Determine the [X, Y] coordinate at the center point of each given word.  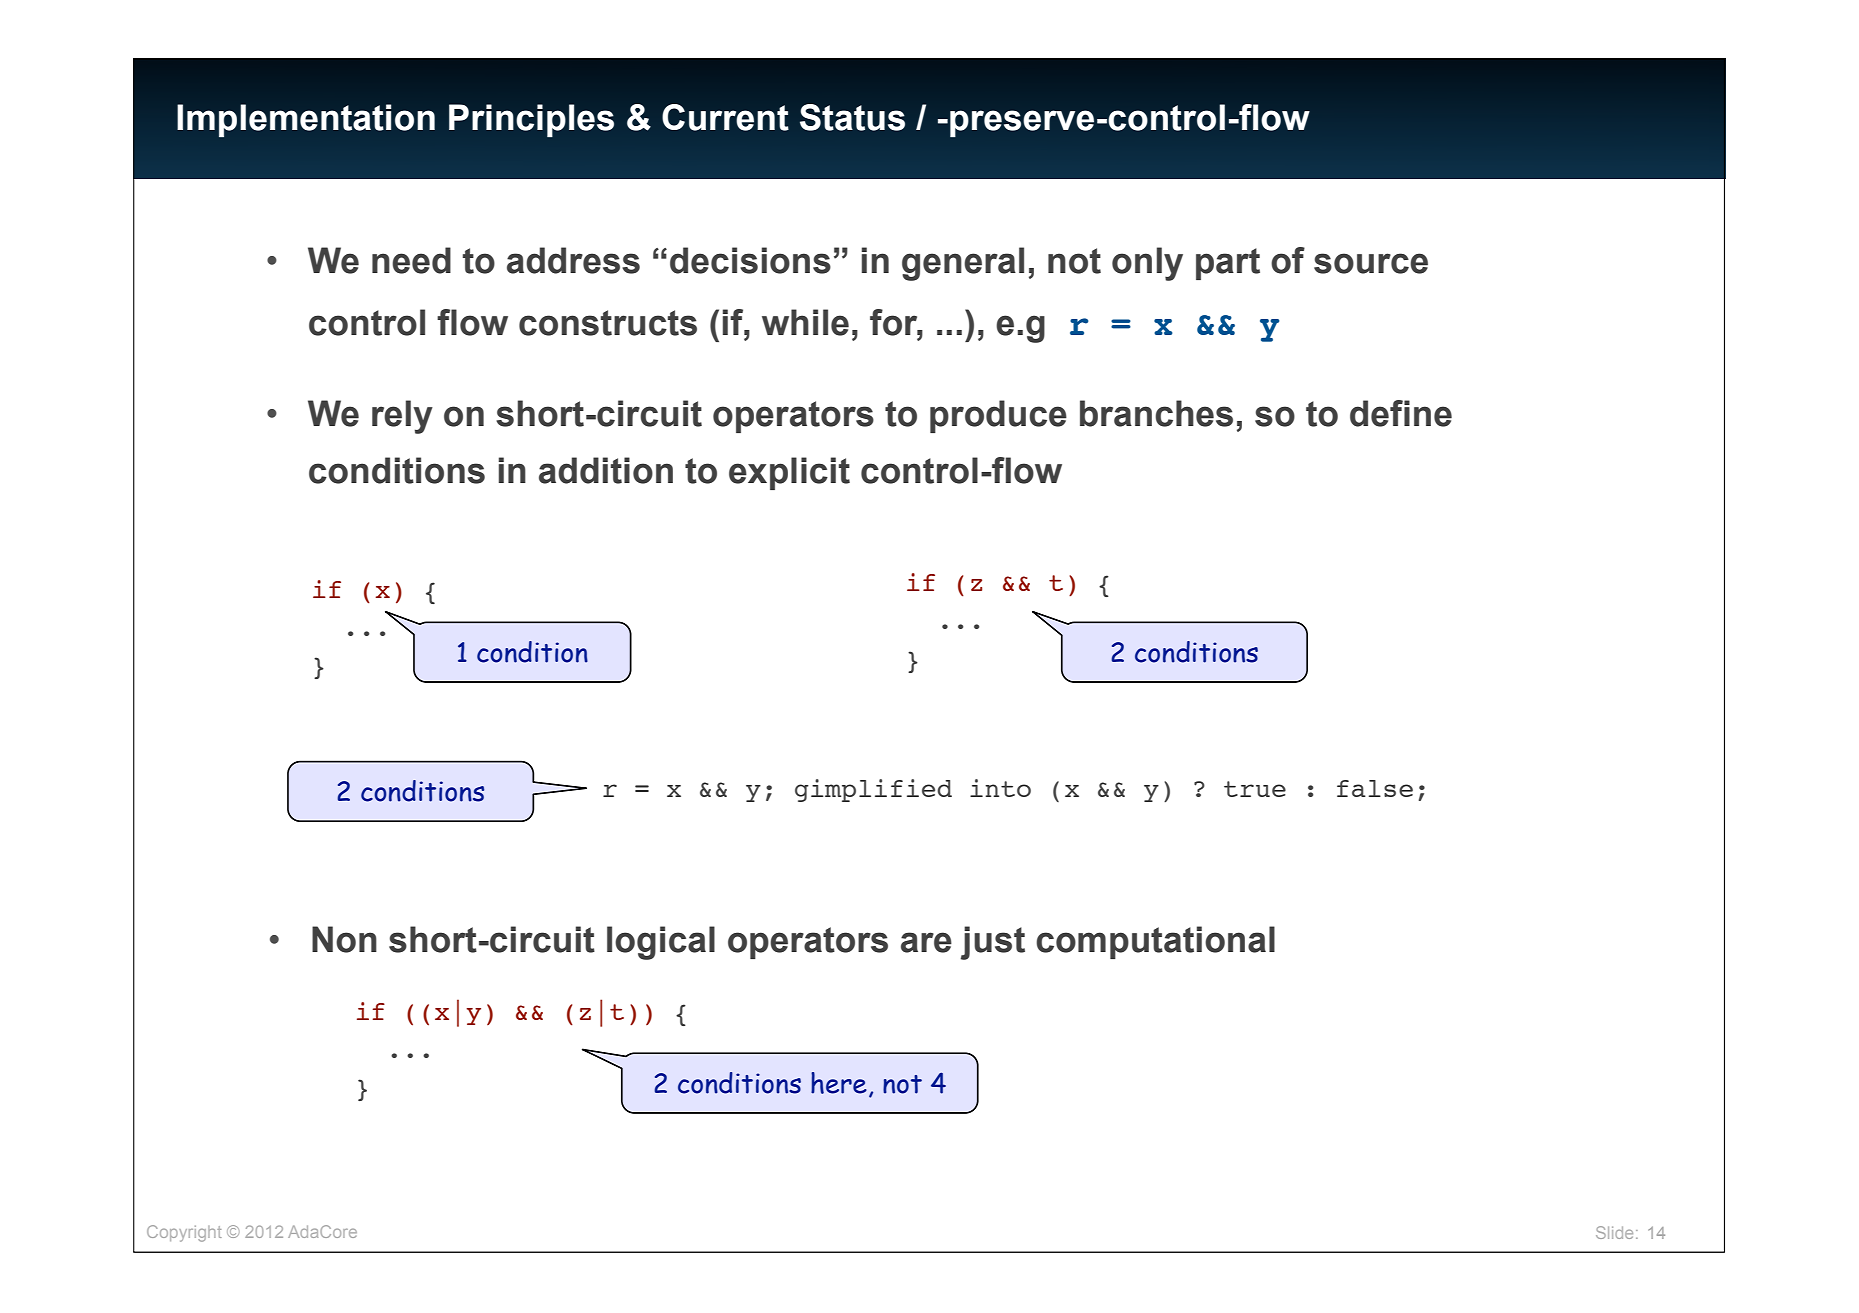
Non [344, 939]
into [1000, 788]
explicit [789, 473]
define [1401, 413]
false [1375, 788]
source [1371, 263]
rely [402, 417]
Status [852, 117]
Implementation [306, 121]
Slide [1614, 1232]
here [839, 1083]
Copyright [184, 1233]
